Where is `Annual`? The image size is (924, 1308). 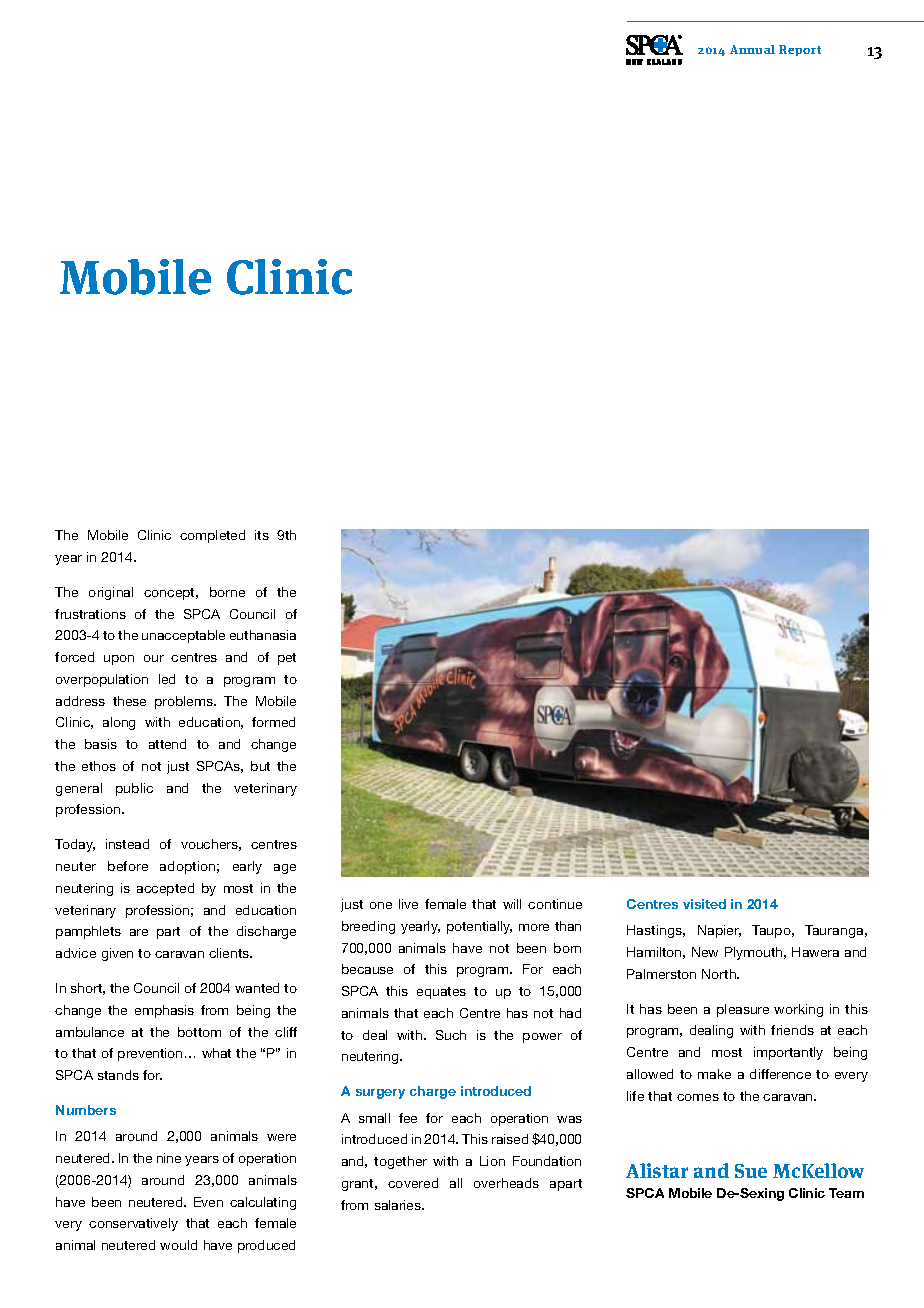 Annual is located at coordinates (752, 49).
